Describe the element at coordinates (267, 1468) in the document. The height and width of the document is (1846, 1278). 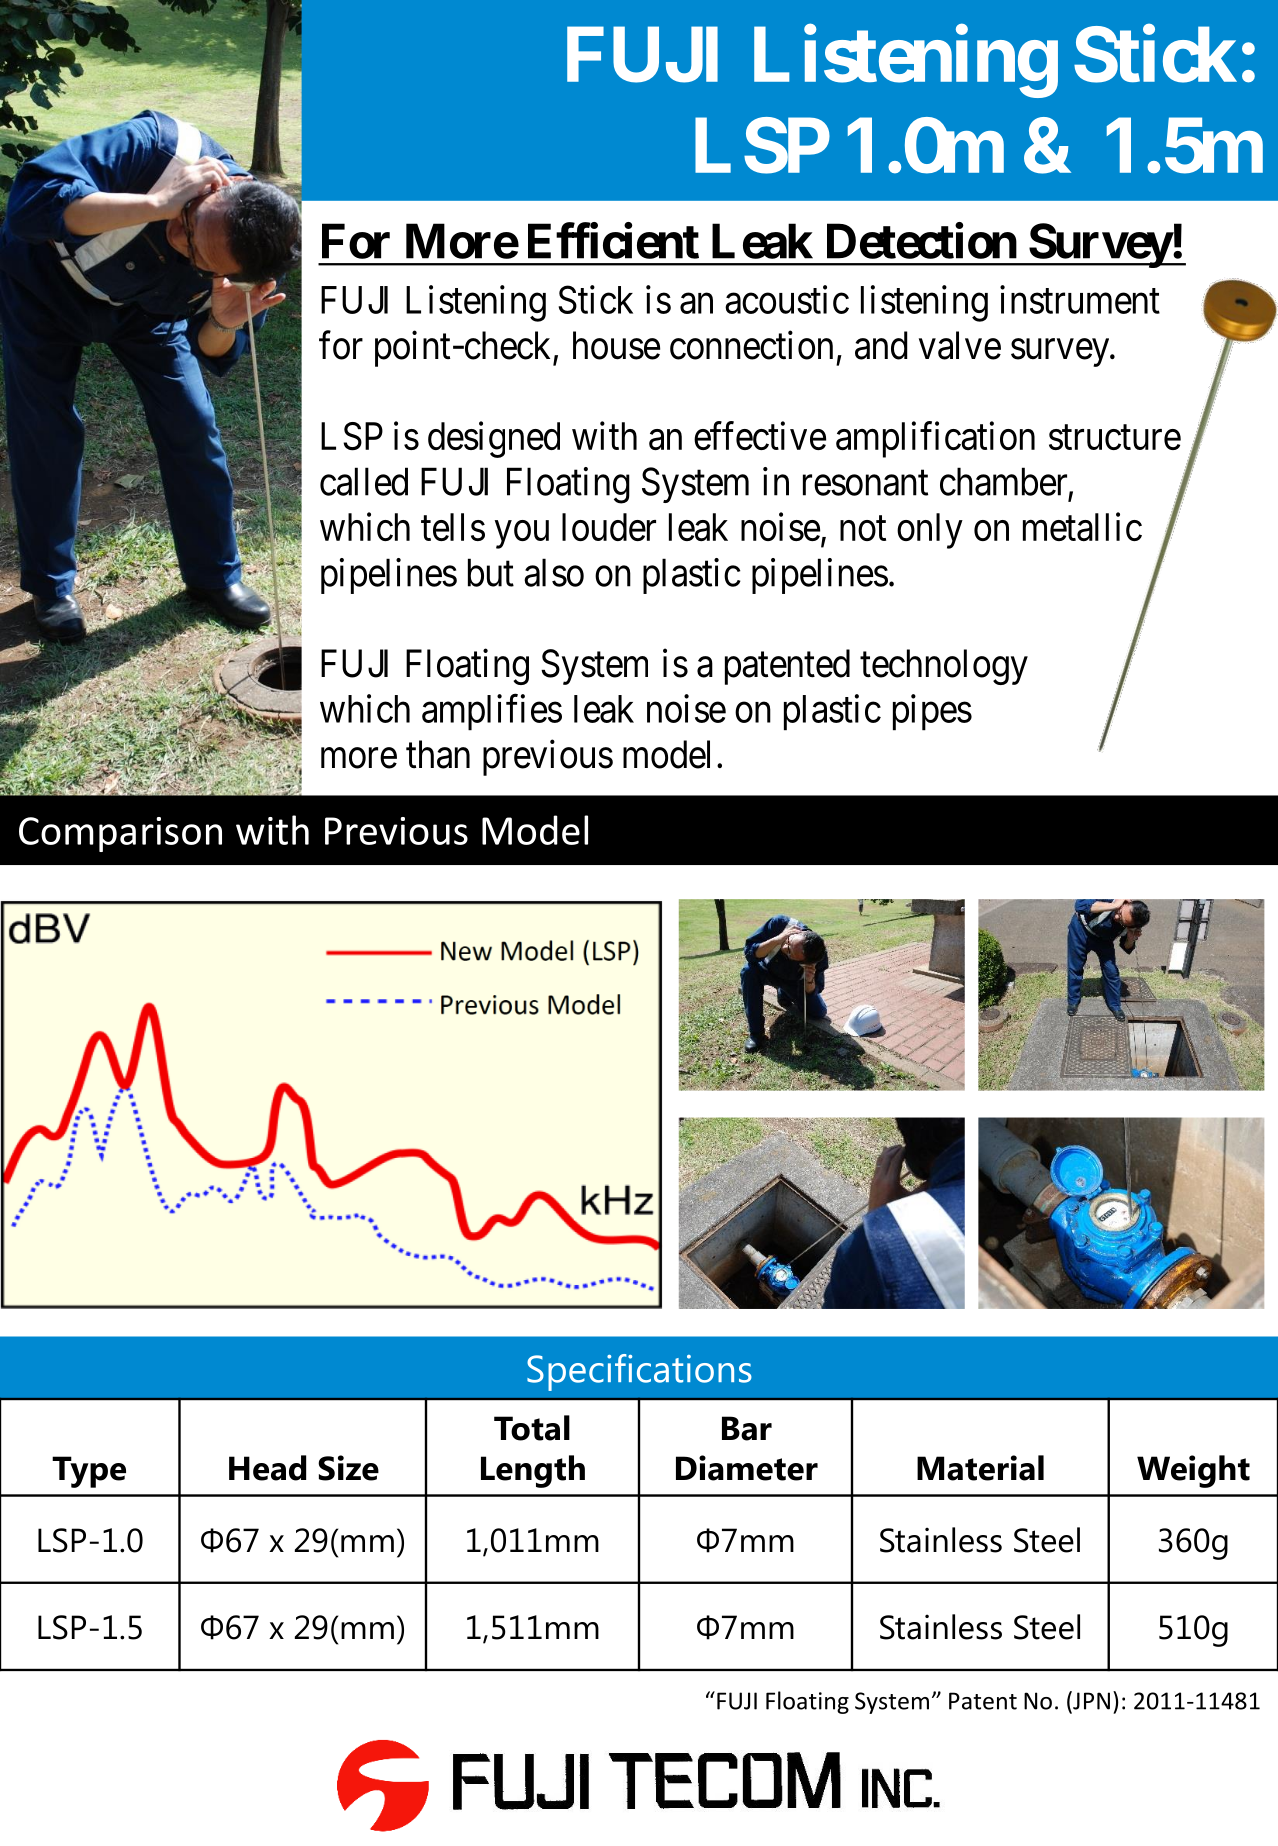
I see `Head` at that location.
